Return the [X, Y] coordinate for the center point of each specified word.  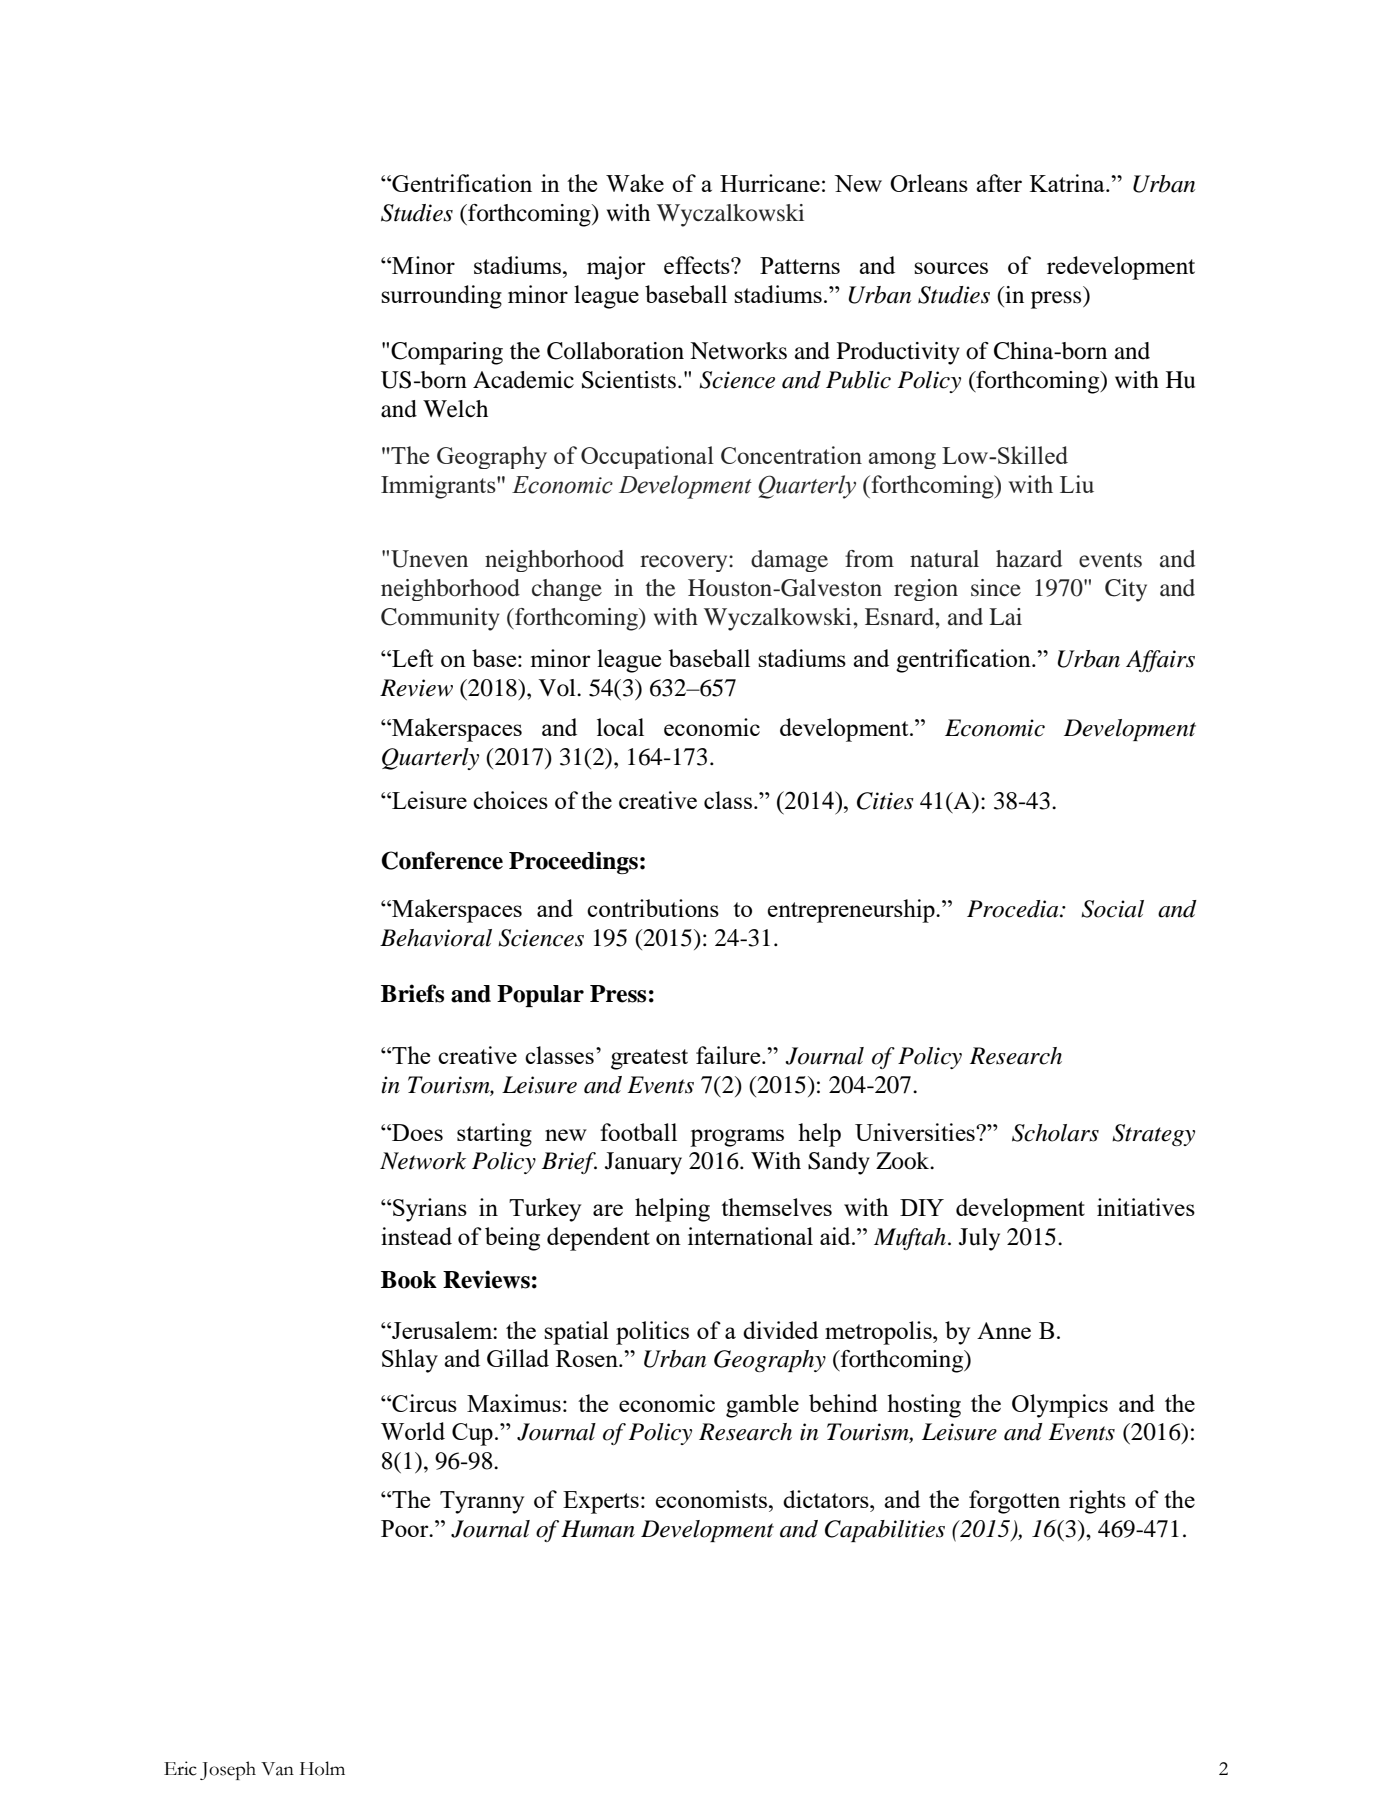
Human [598, 1529]
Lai [1005, 617]
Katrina [1068, 183]
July [979, 1239]
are [608, 1210]
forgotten [1014, 1502]
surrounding [441, 297]
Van [277, 1769]
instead [416, 1236]
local [620, 727]
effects [698, 265]
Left [411, 658]
